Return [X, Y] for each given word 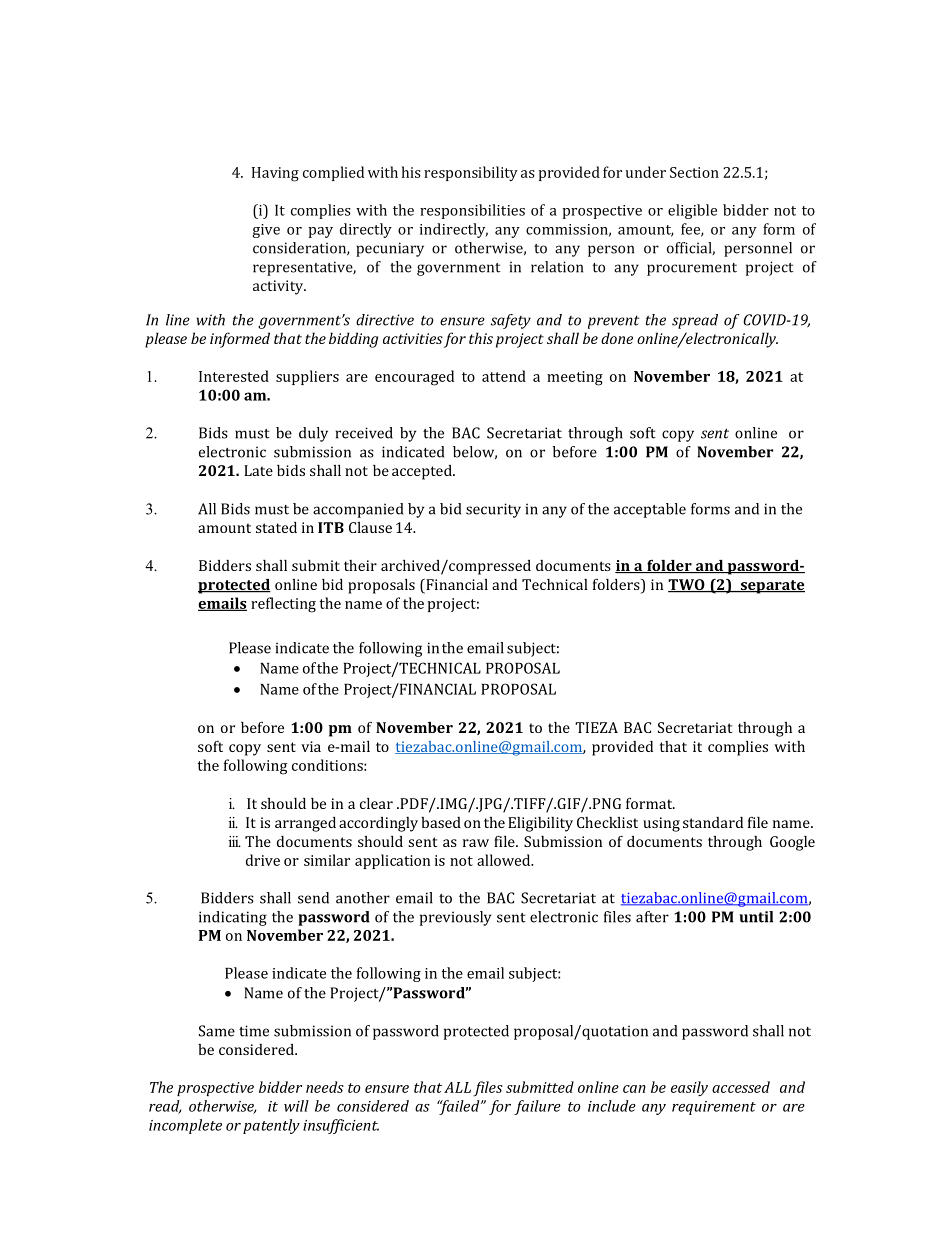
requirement [714, 1108]
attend [504, 376]
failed [459, 1107]
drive [263, 860]
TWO [687, 586]
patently [271, 1126]
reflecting [283, 605]
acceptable [650, 510]
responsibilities [472, 211]
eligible [692, 211]
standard [713, 822]
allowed [505, 860]
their [360, 565]
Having [275, 174]
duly [313, 434]
